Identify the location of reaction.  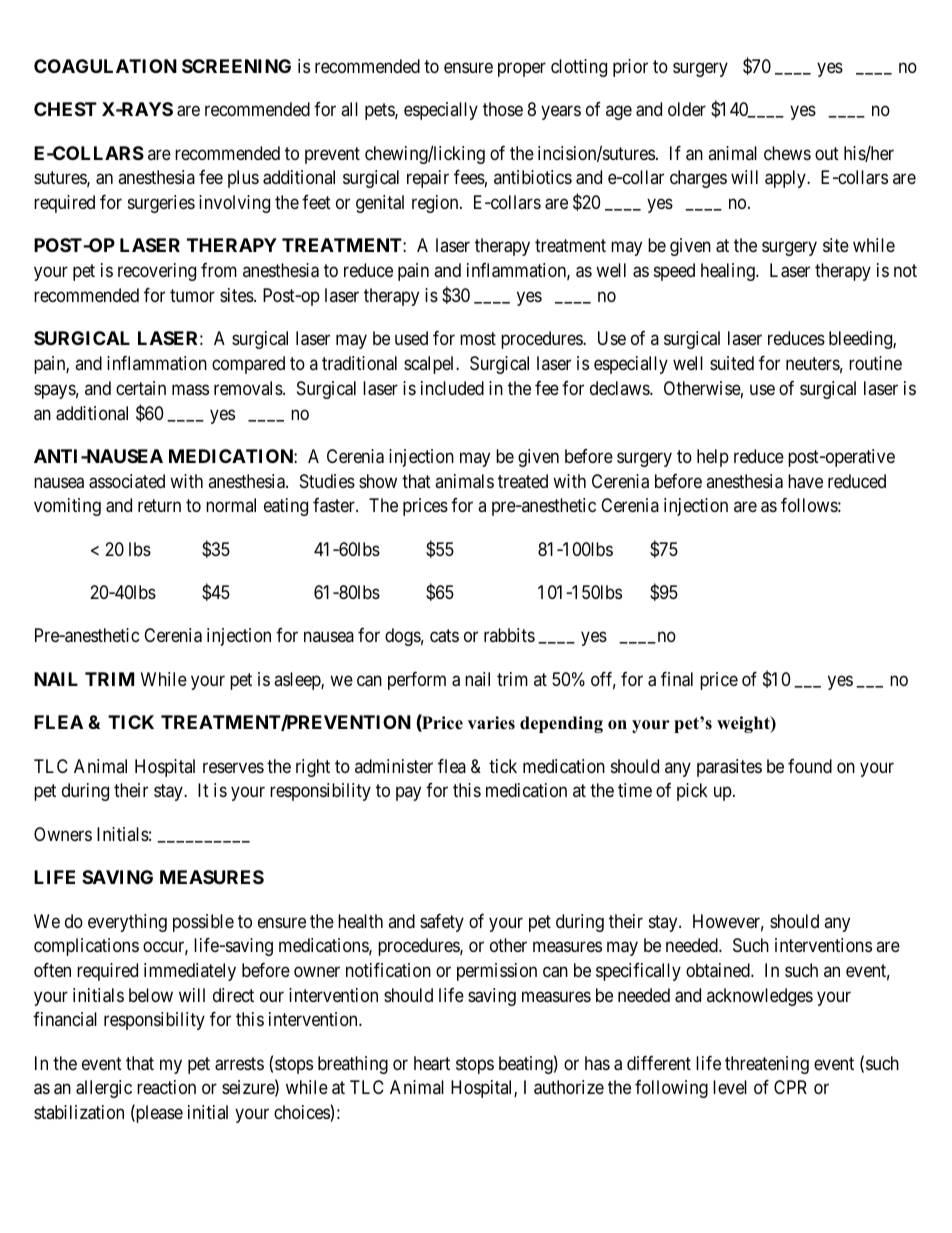
(166, 1087).
